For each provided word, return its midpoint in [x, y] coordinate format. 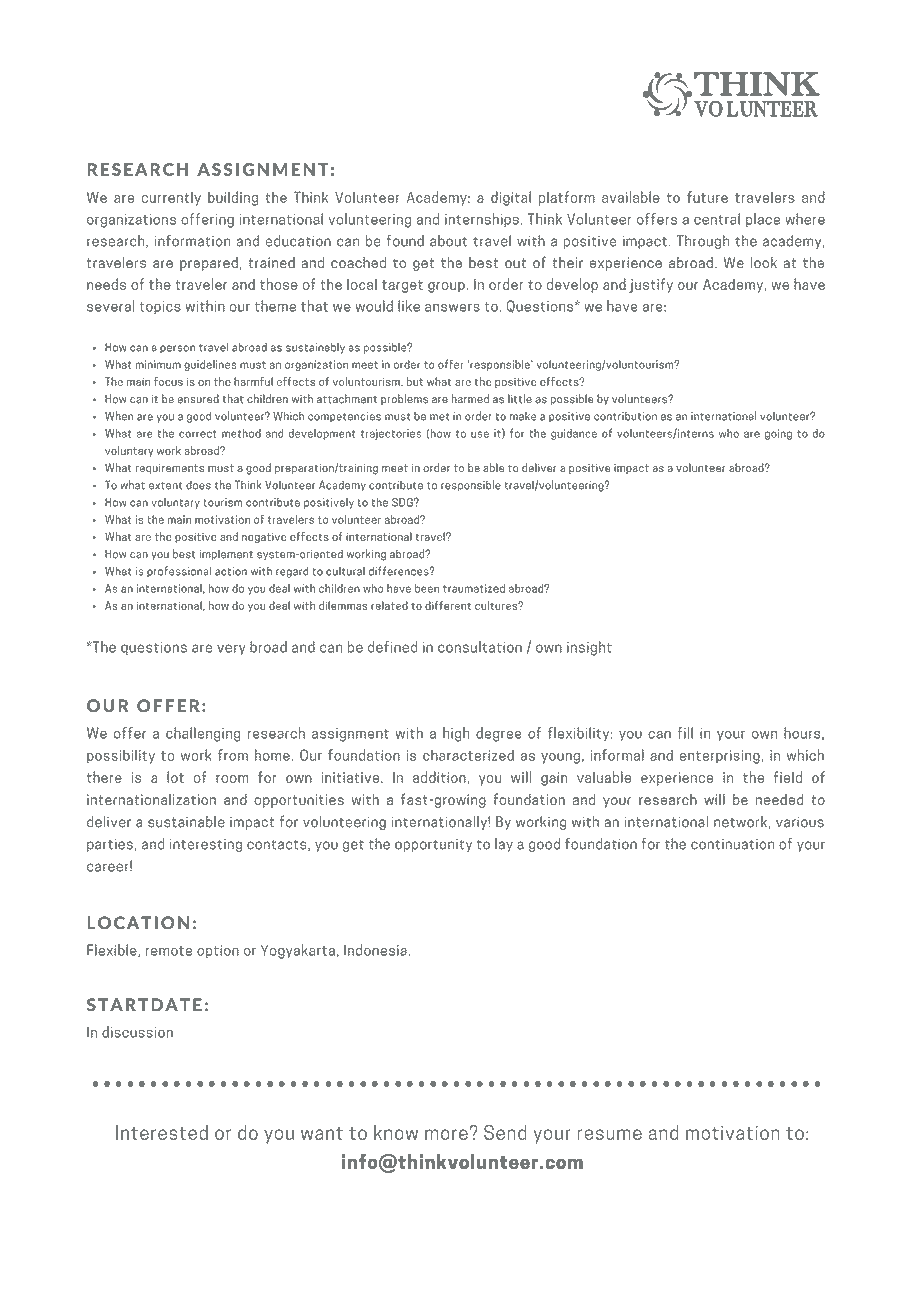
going [778, 434]
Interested [162, 1132]
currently [171, 198]
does [198, 485]
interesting [206, 845]
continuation [732, 844]
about [448, 241]
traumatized [474, 588]
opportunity [433, 845]
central [717, 219]
